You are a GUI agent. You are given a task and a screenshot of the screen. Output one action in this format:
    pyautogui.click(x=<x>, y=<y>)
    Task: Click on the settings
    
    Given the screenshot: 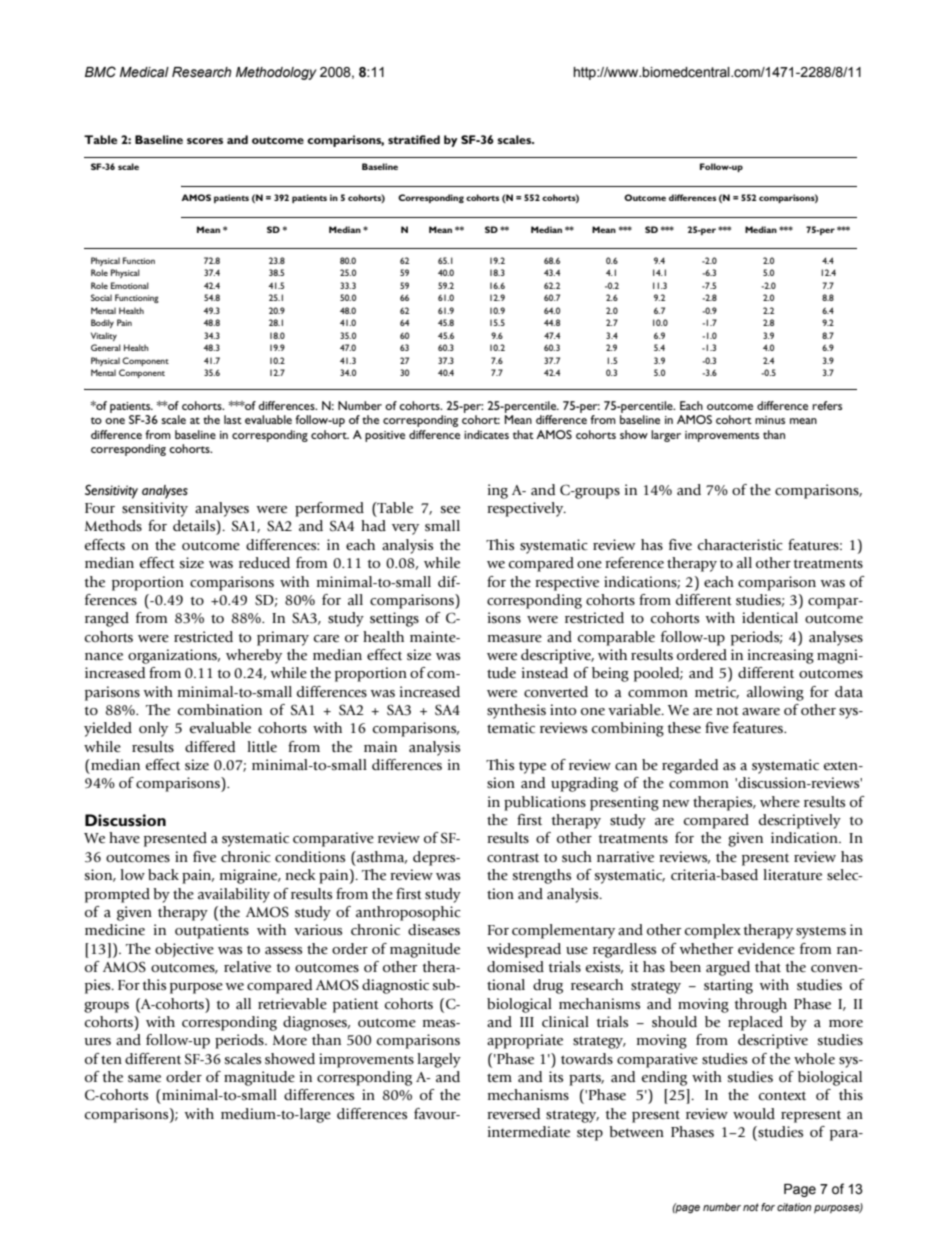 What is the action you would take?
    pyautogui.click(x=394, y=619)
